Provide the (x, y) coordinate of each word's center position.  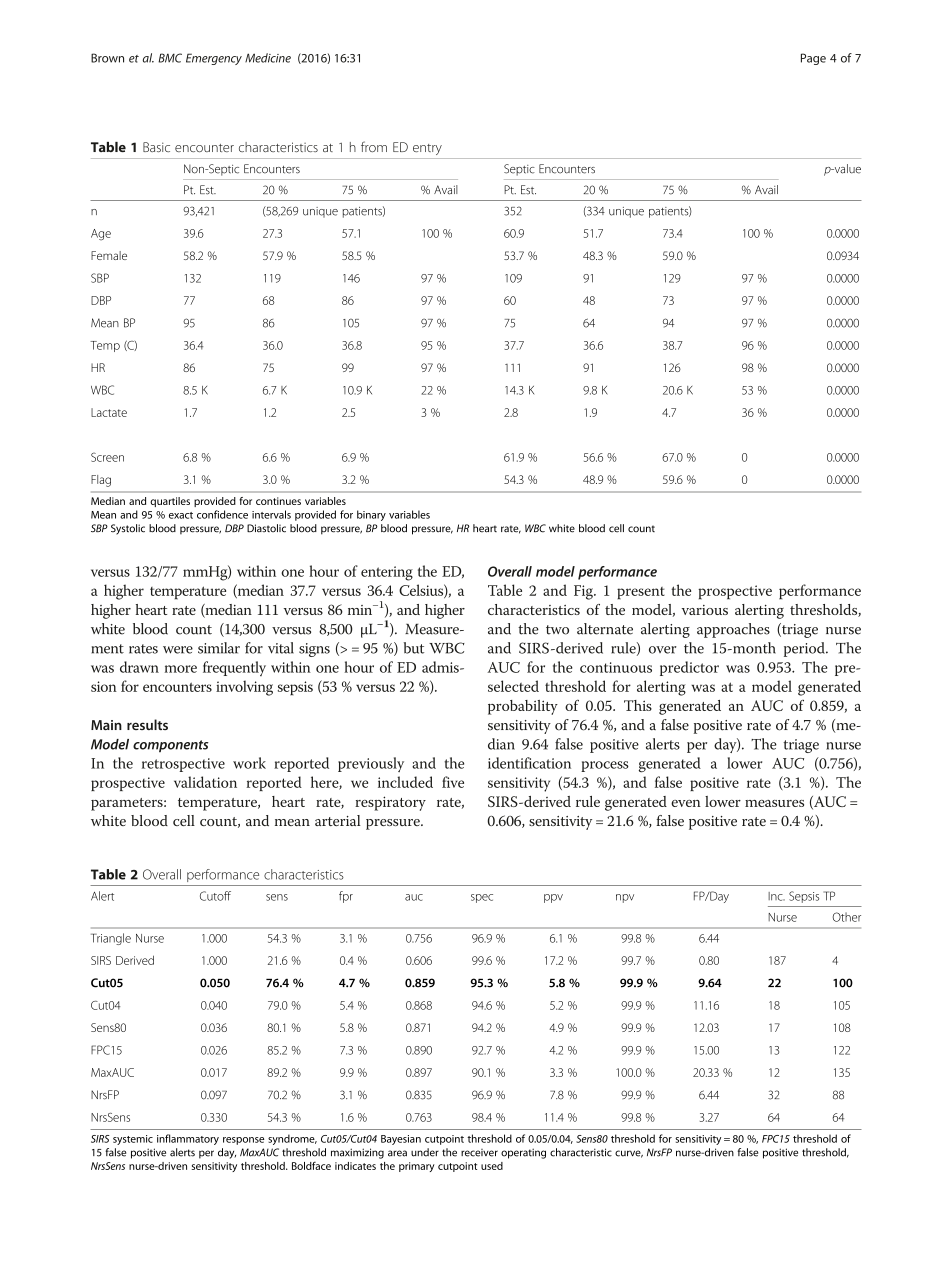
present (641, 593)
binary (371, 515)
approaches (733, 630)
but (414, 648)
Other (846, 917)
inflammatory (188, 1139)
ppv (553, 898)
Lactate (109, 412)
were (178, 650)
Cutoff (215, 896)
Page (813, 59)
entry (427, 149)
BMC (170, 58)
